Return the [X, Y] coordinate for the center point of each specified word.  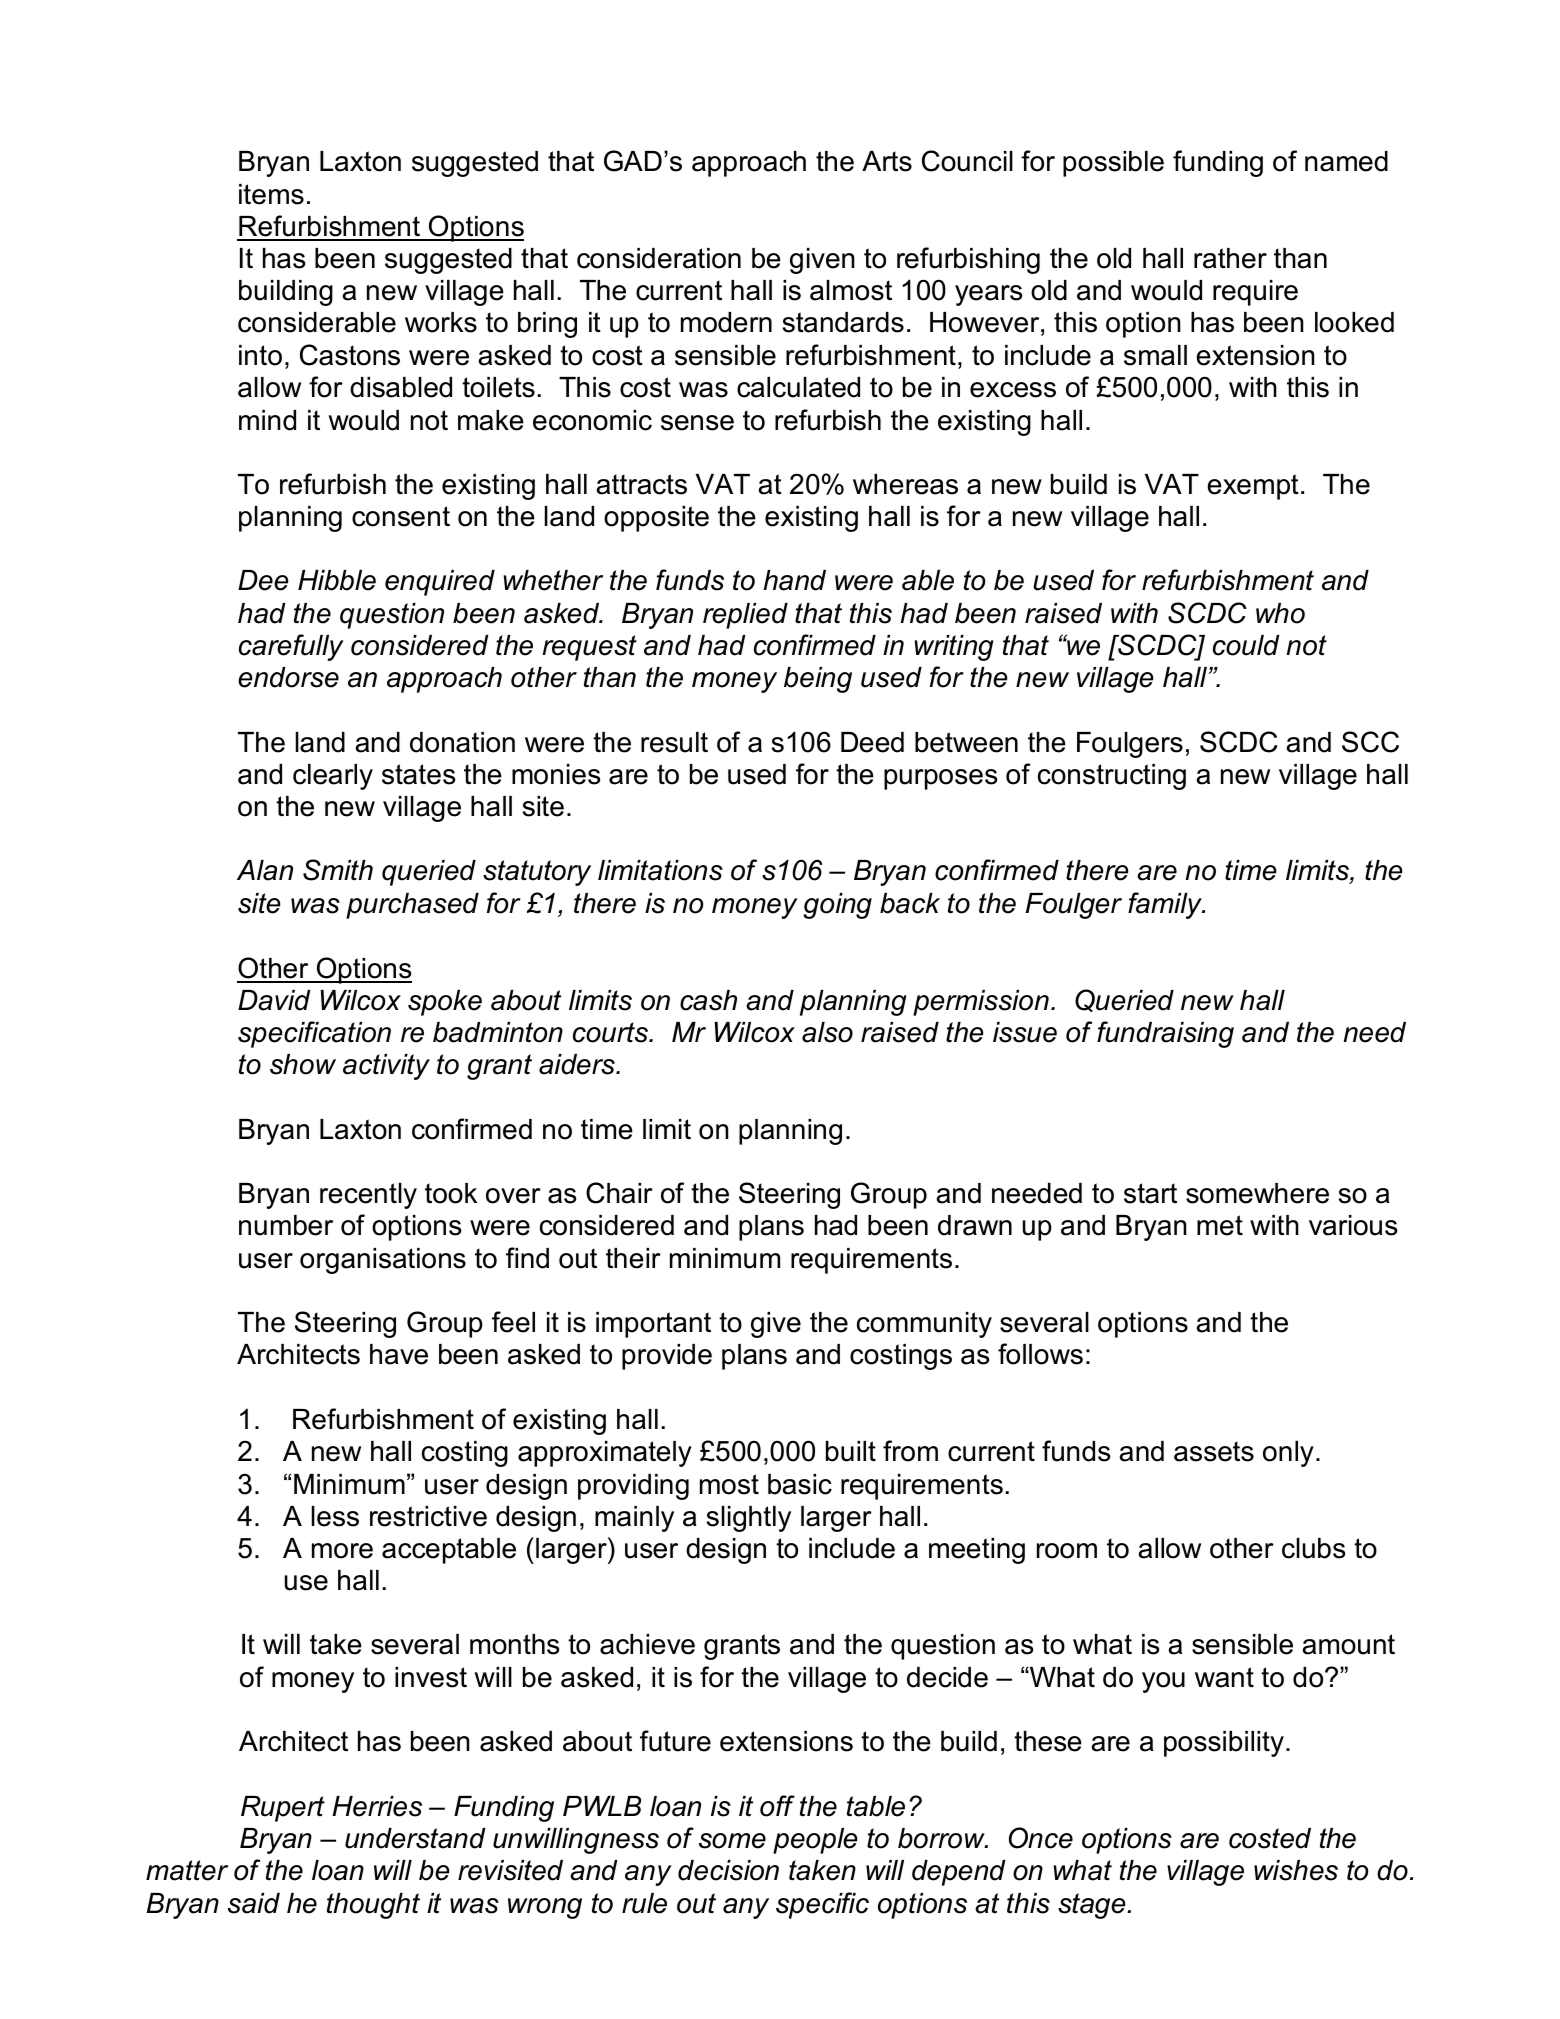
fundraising [1165, 1034]
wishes [1296, 1870]
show [303, 1064]
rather [1230, 258]
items [271, 194]
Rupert [283, 1809]
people [815, 1841]
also [827, 1032]
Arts [887, 161]
